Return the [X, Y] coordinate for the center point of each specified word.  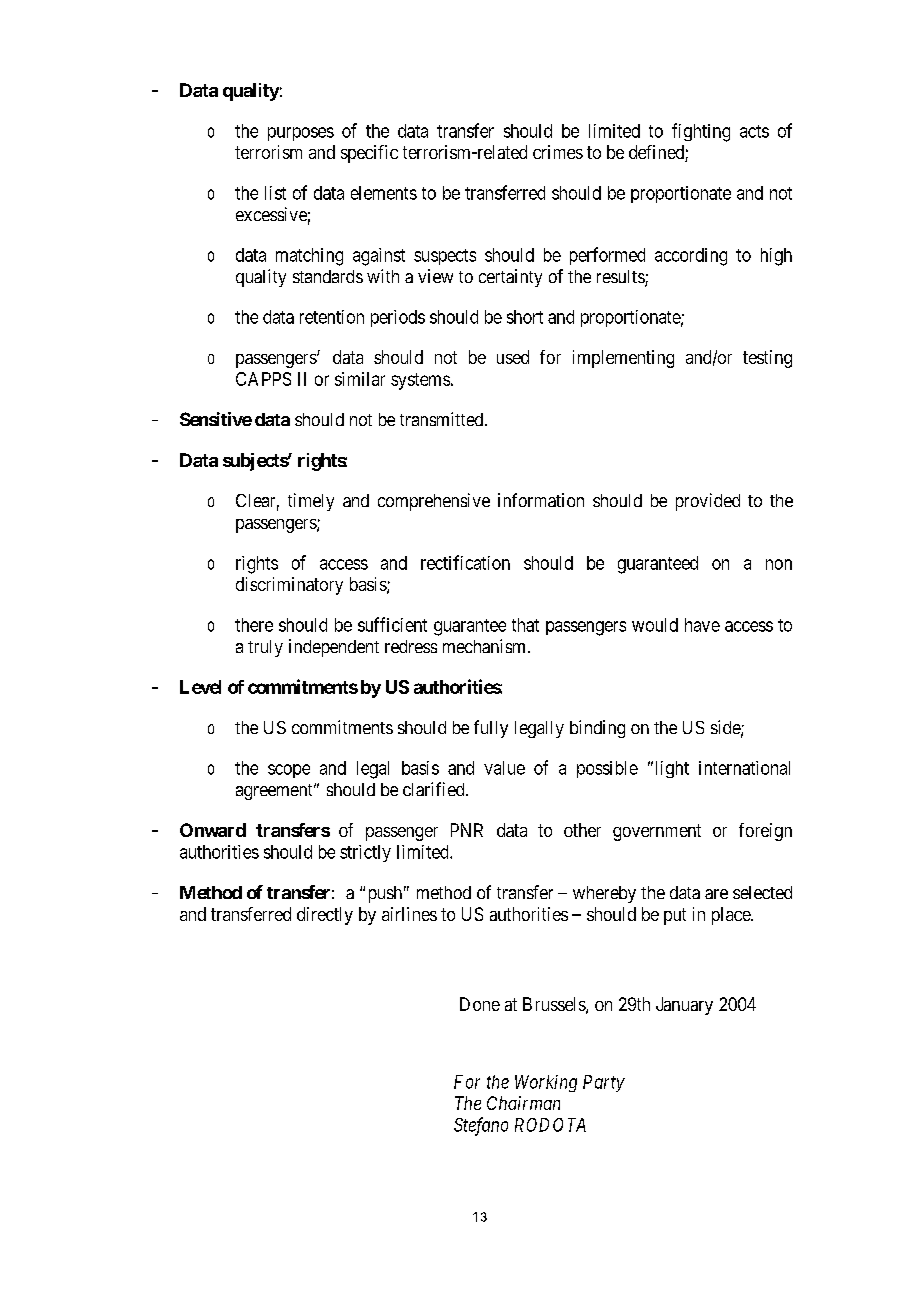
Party [604, 1083]
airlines [409, 914]
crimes [558, 152]
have [702, 625]
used [513, 357]
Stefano [481, 1126]
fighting [701, 132]
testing [767, 359]
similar [360, 379]
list [275, 193]
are [716, 894]
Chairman [523, 1103]
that [525, 625]
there [254, 625]
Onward [213, 830]
